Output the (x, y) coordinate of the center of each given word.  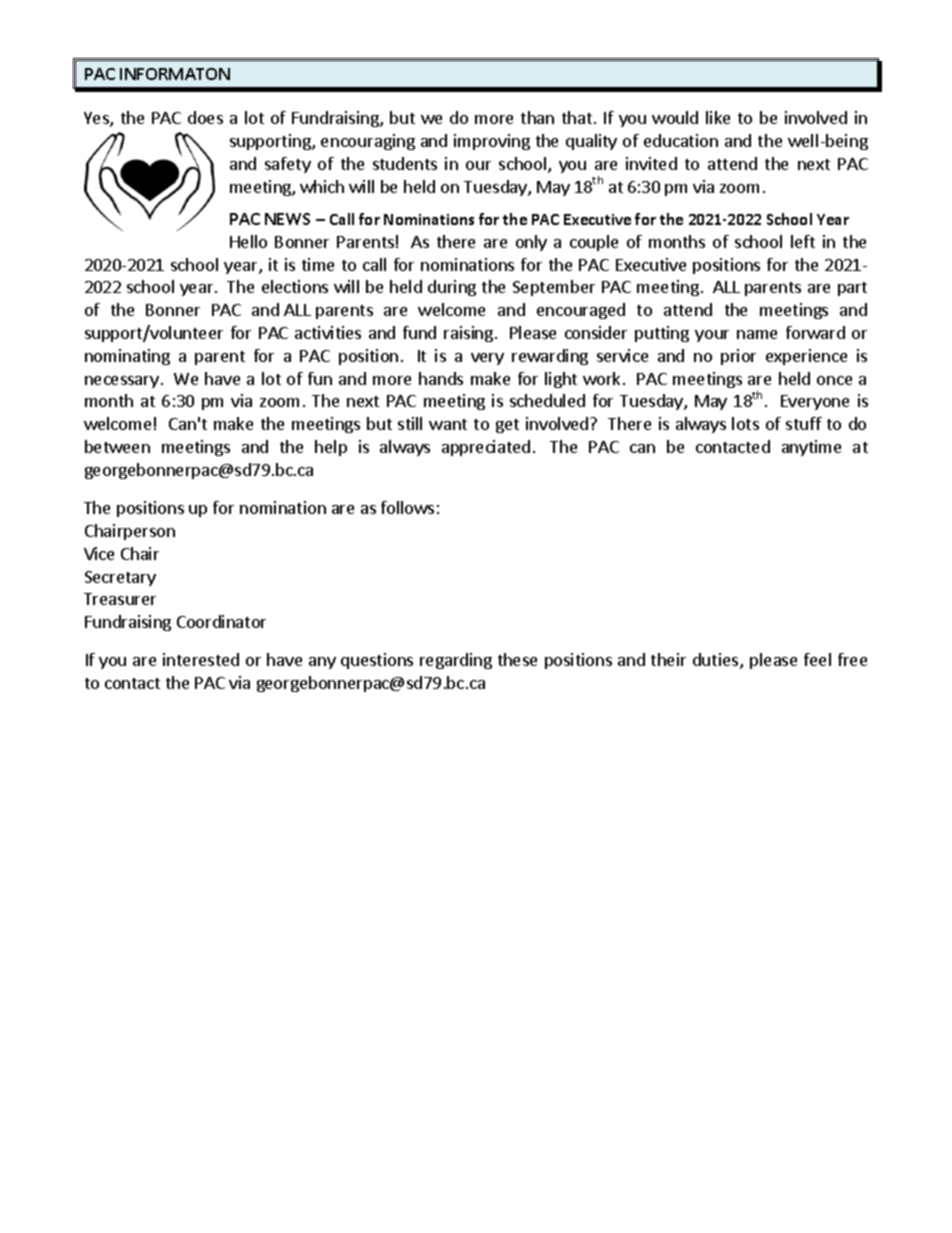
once (834, 380)
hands (441, 378)
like (718, 117)
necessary (122, 382)
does (205, 117)
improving (492, 142)
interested (201, 659)
